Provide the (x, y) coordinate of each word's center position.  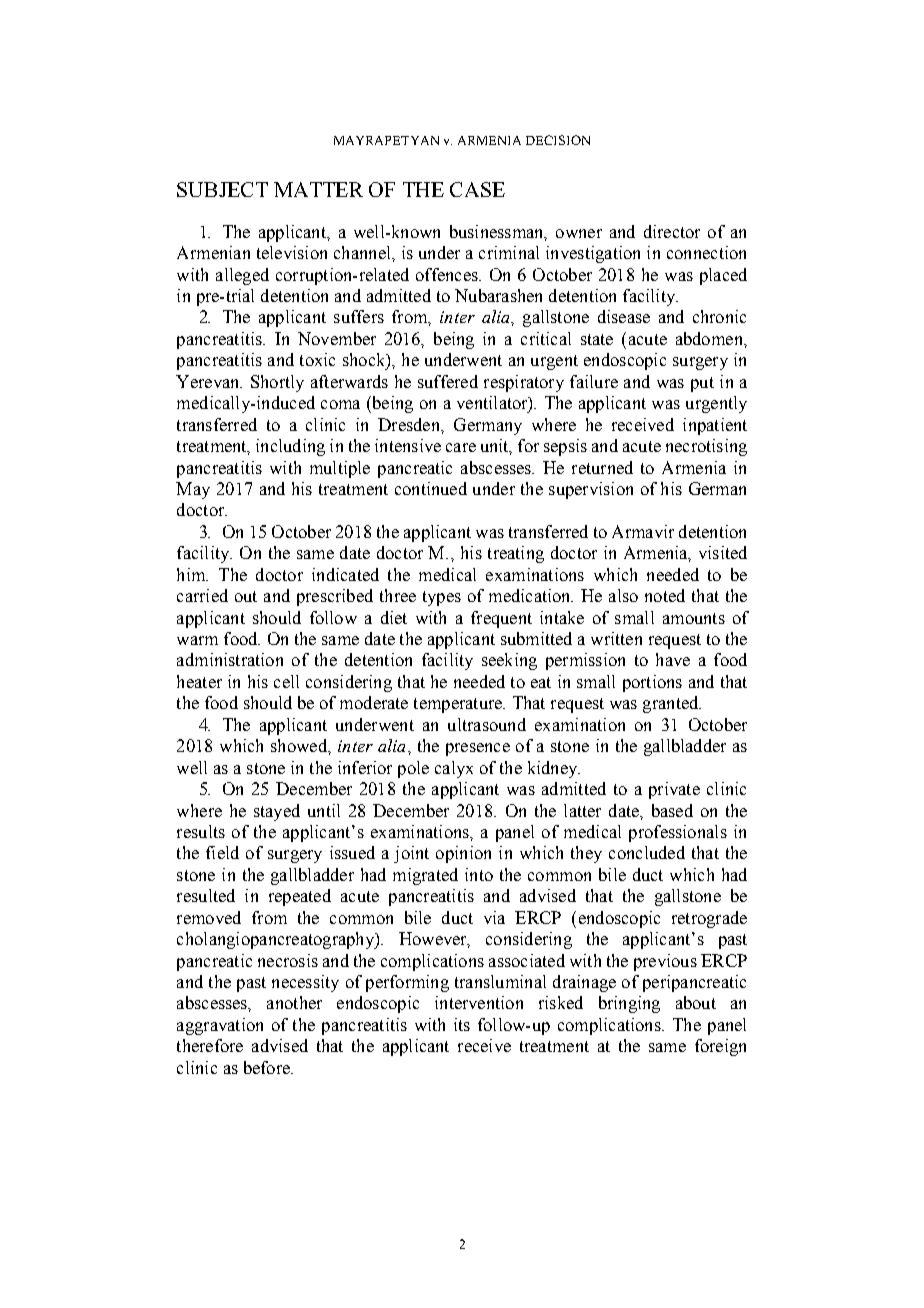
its (462, 1024)
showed (300, 745)
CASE (477, 189)
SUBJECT (222, 189)
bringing (629, 1004)
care (461, 447)
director (672, 231)
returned (602, 467)
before (268, 1067)
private (674, 790)
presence (478, 749)
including (290, 447)
